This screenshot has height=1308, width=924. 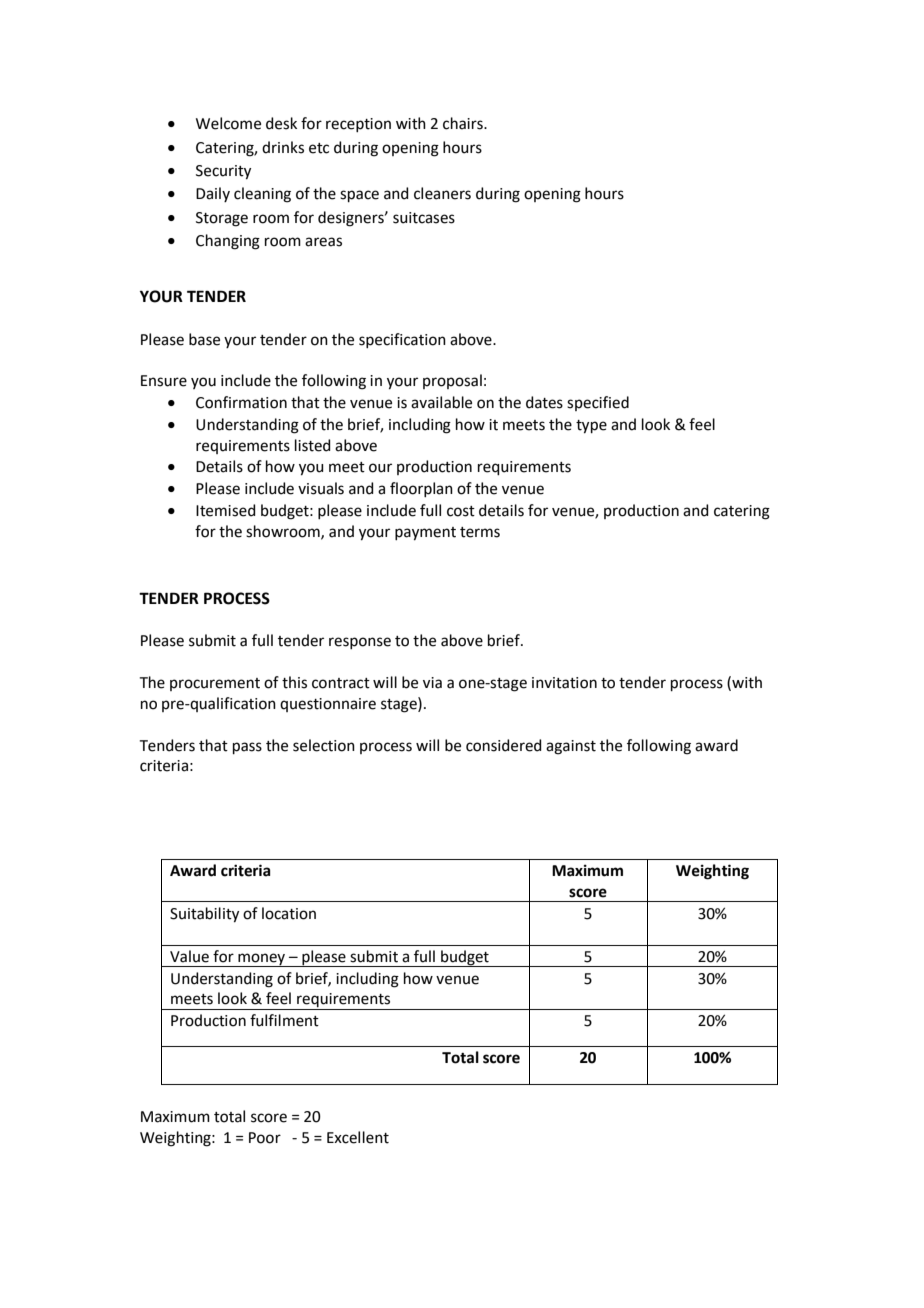 I want to click on floorplan, so click(x=421, y=489).
